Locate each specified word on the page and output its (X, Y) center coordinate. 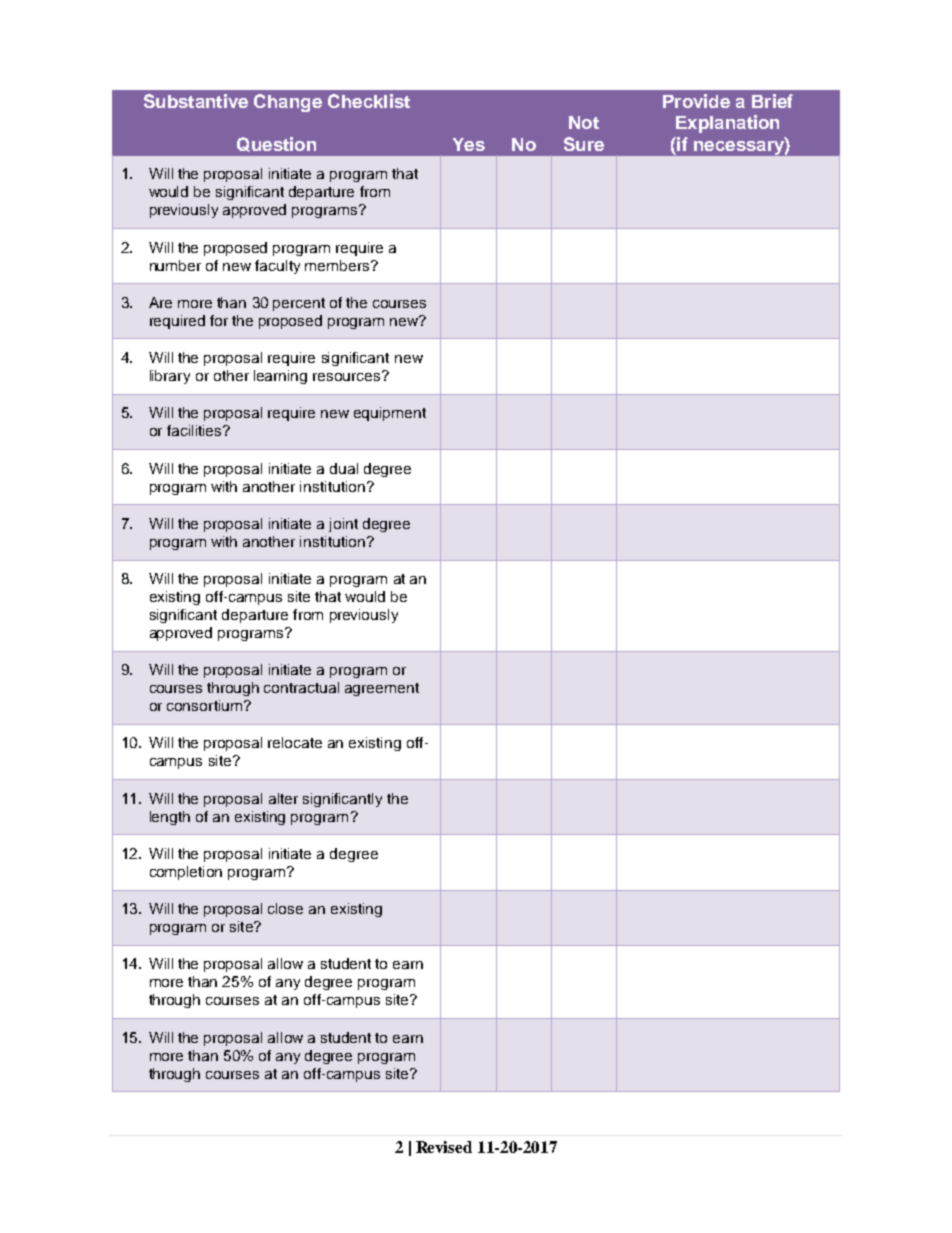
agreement (382, 689)
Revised (444, 1147)
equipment (390, 414)
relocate (295, 742)
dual (344, 468)
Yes (469, 144)
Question (276, 144)
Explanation (727, 124)
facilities (195, 430)
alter (283, 798)
